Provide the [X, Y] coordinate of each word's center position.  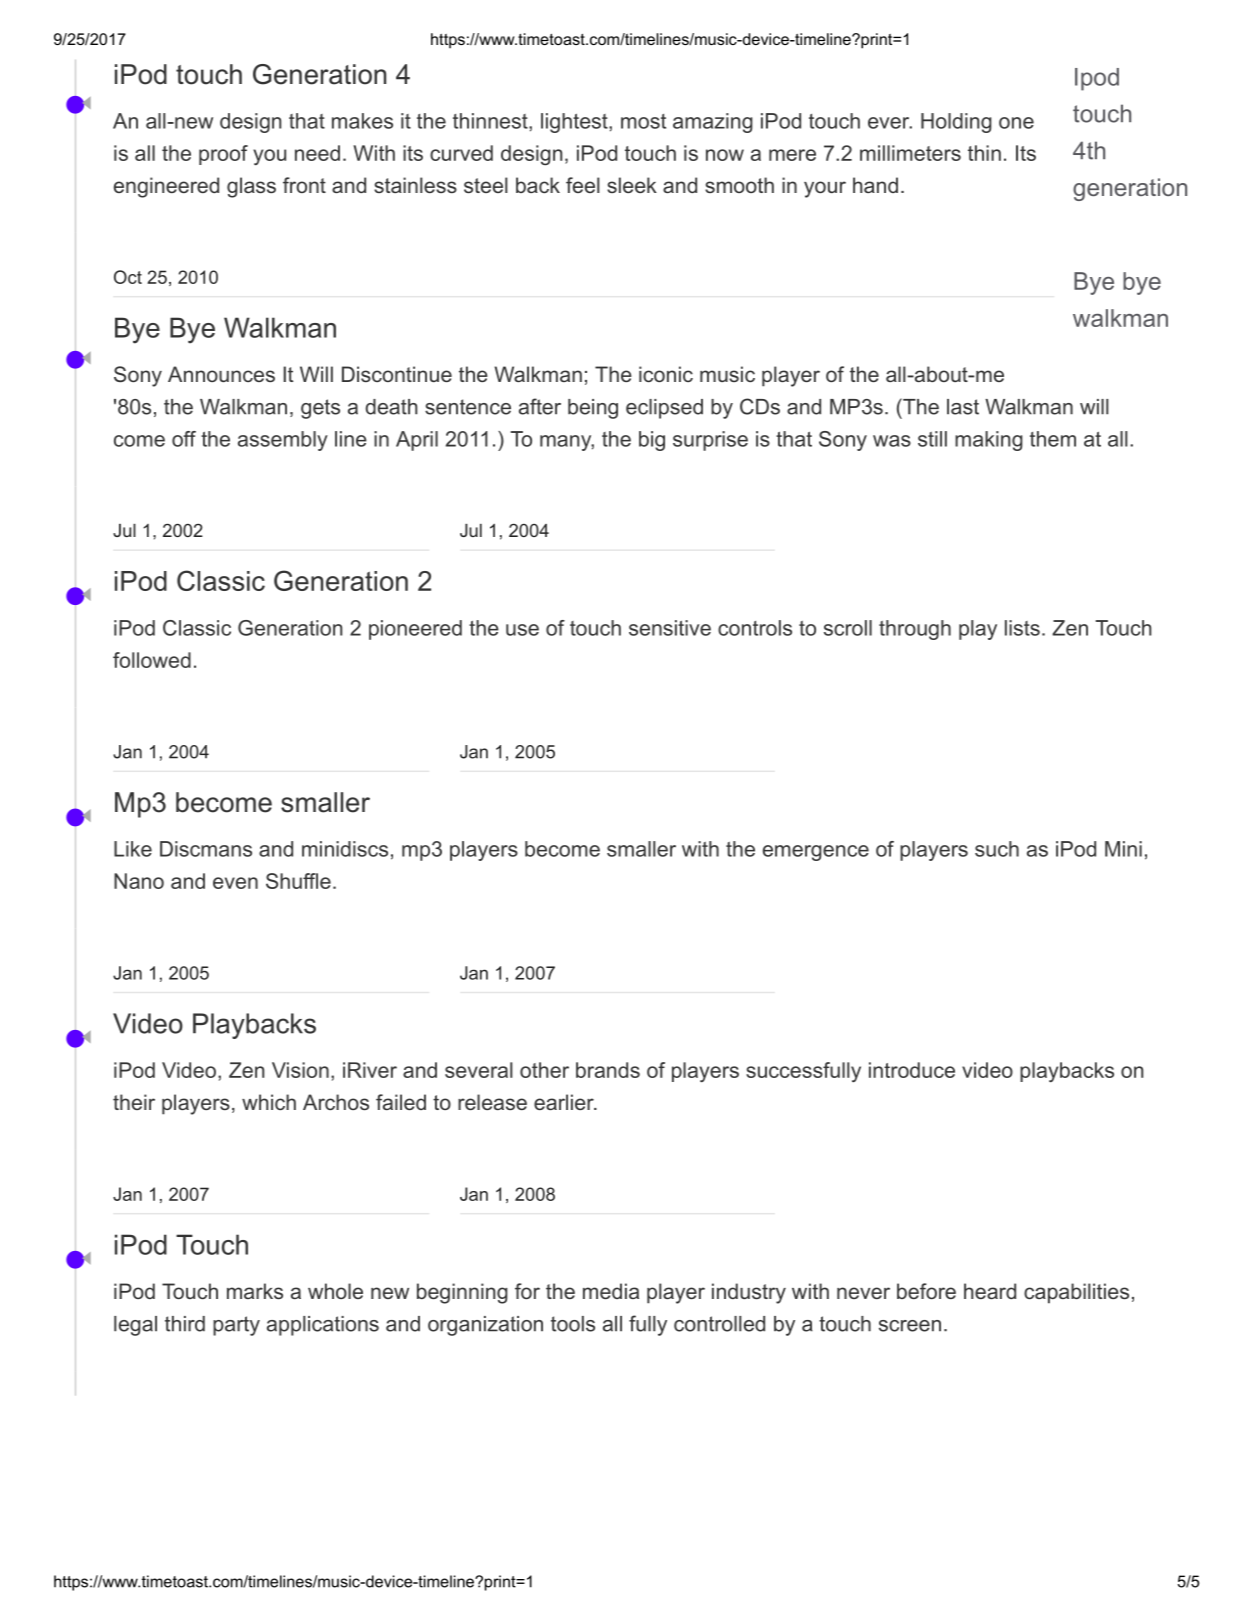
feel [583, 185]
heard [990, 1291]
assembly [283, 441]
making [989, 441]
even [235, 883]
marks [255, 1291]
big [652, 441]
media [611, 1291]
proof [223, 155]
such [997, 849]
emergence [816, 853]
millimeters [910, 153]
